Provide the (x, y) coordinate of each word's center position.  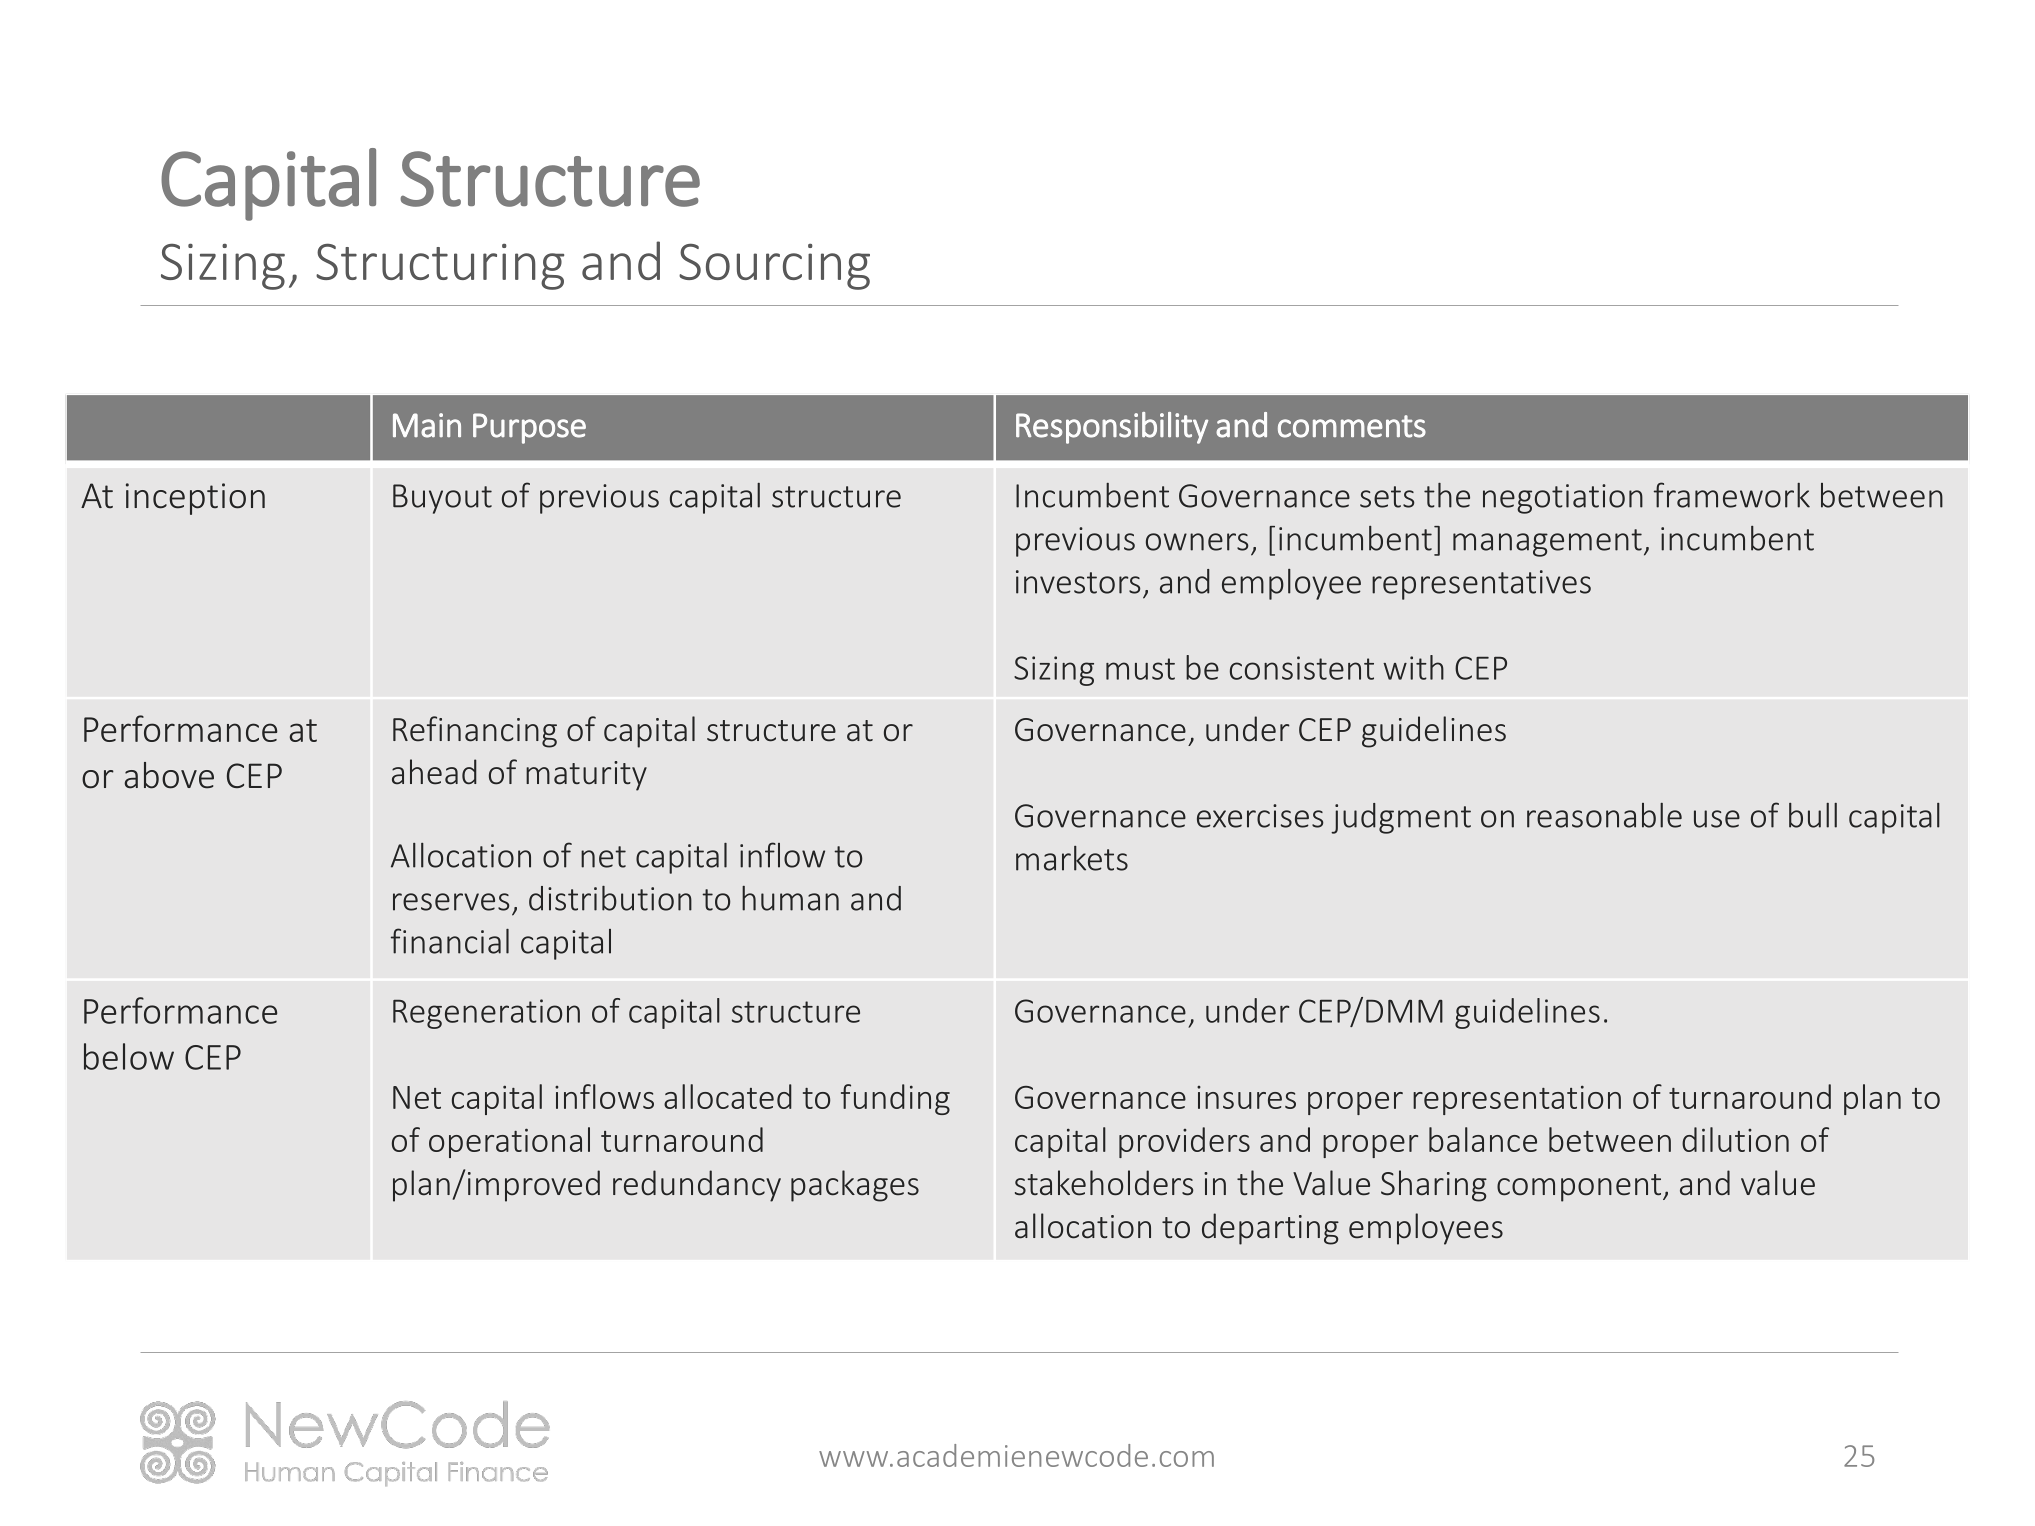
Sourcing (774, 266)
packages (855, 1186)
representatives (1481, 585)
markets (1072, 858)
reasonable (1604, 815)
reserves (451, 902)
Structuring (440, 266)
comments (1352, 426)
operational (509, 1142)
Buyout (442, 499)
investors (1078, 582)
